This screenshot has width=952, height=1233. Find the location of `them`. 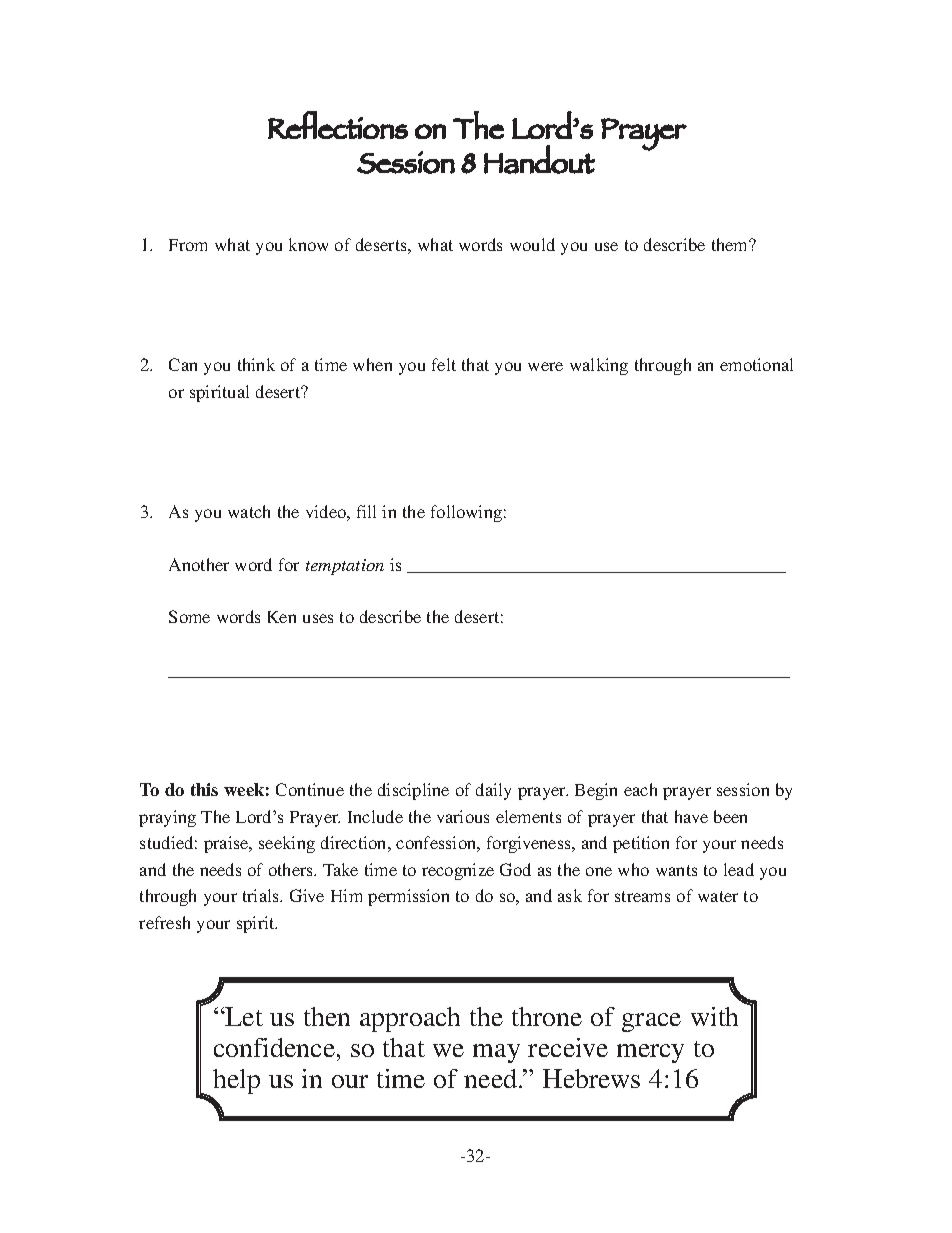

them is located at coordinates (731, 244).
